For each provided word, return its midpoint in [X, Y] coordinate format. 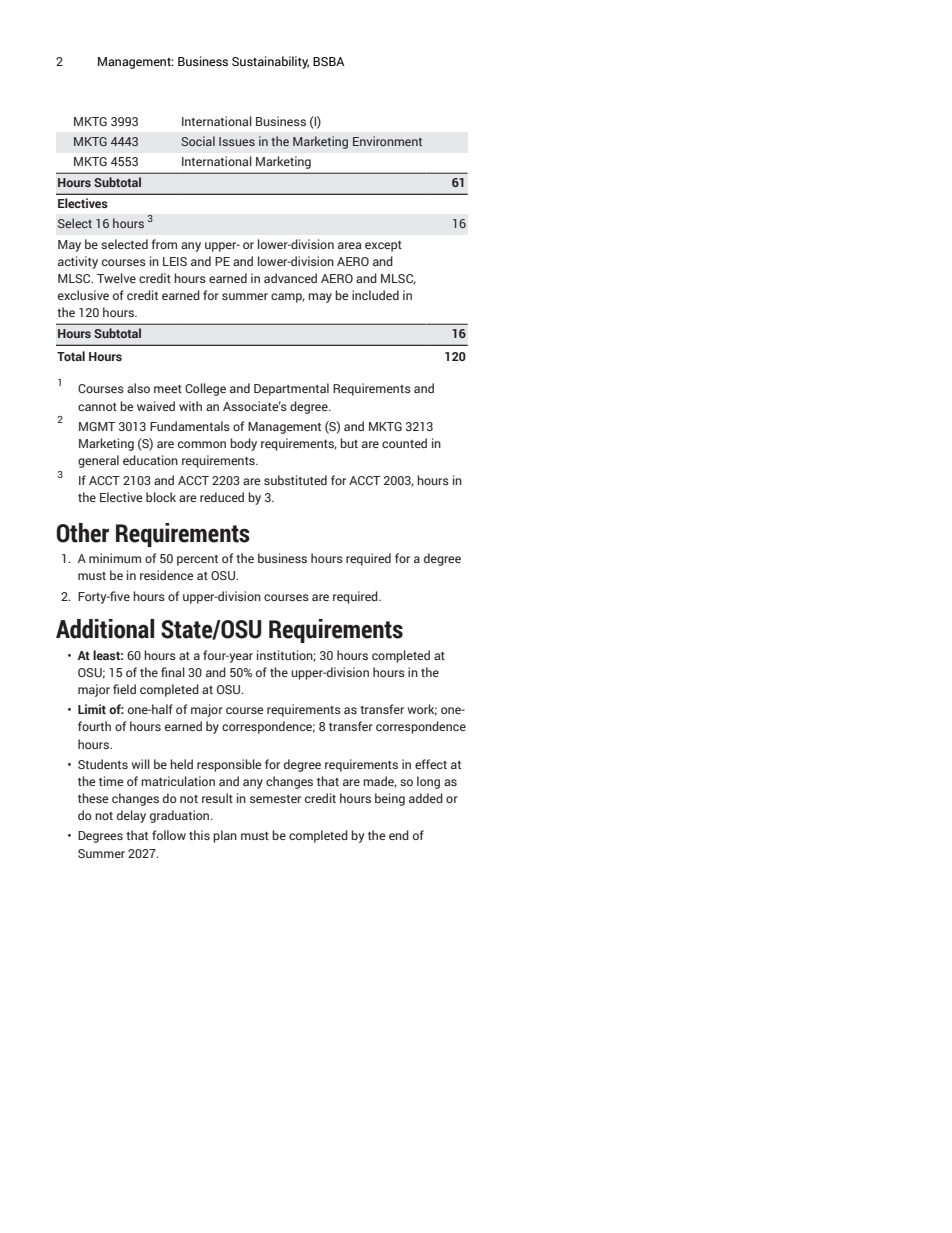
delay [131, 816]
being [390, 799]
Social [198, 141]
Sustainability [270, 62]
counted [404, 443]
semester [275, 799]
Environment [387, 141]
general [98, 461]
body [243, 444]
